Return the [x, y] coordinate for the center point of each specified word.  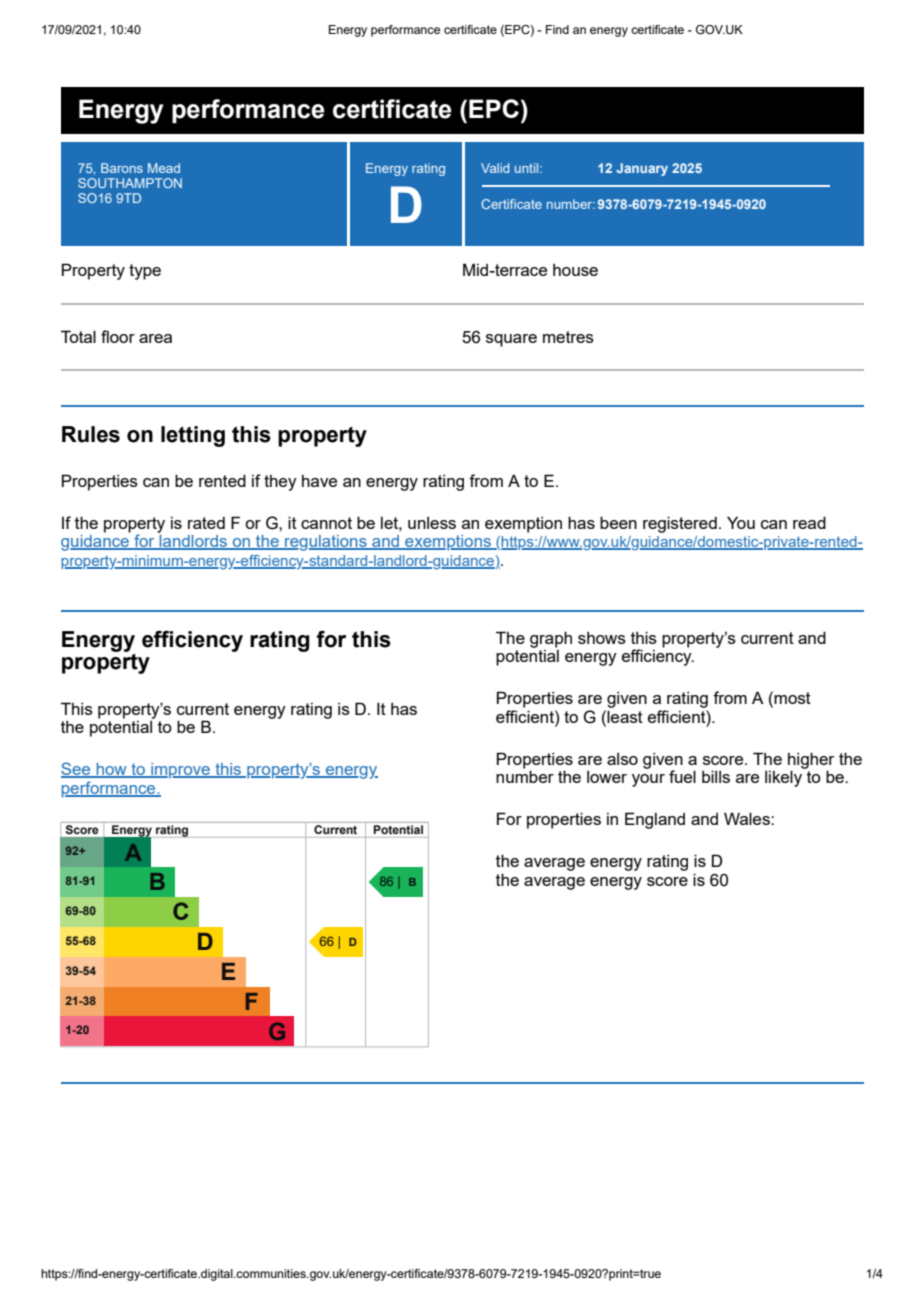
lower [607, 777]
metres [568, 337]
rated [206, 523]
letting [193, 436]
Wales [748, 818]
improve [180, 771]
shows [602, 638]
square [511, 340]
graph [551, 639]
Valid [495, 168]
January [642, 169]
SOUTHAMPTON [130, 183]
